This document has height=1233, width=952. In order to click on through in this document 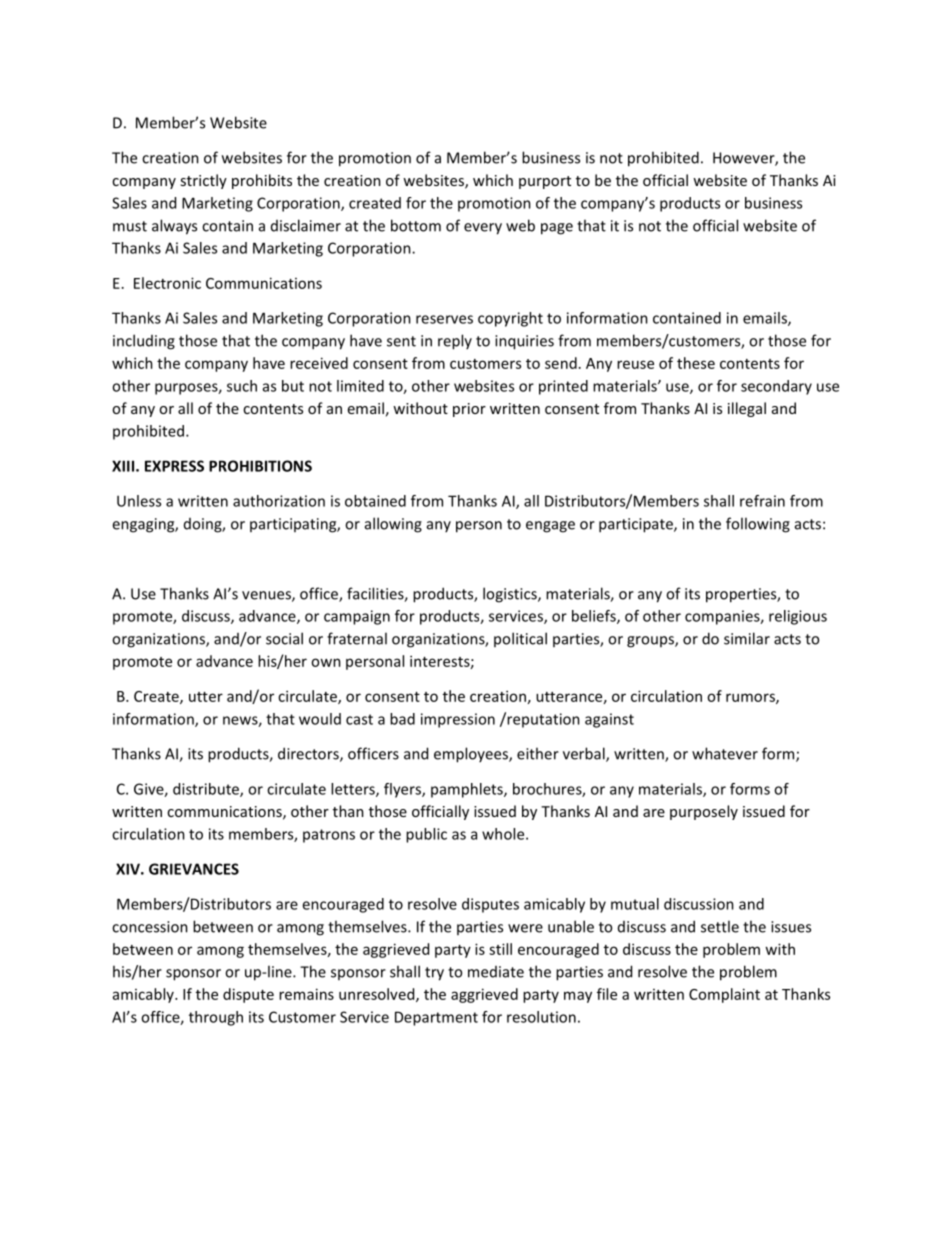, I will do `click(216, 1018)`.
